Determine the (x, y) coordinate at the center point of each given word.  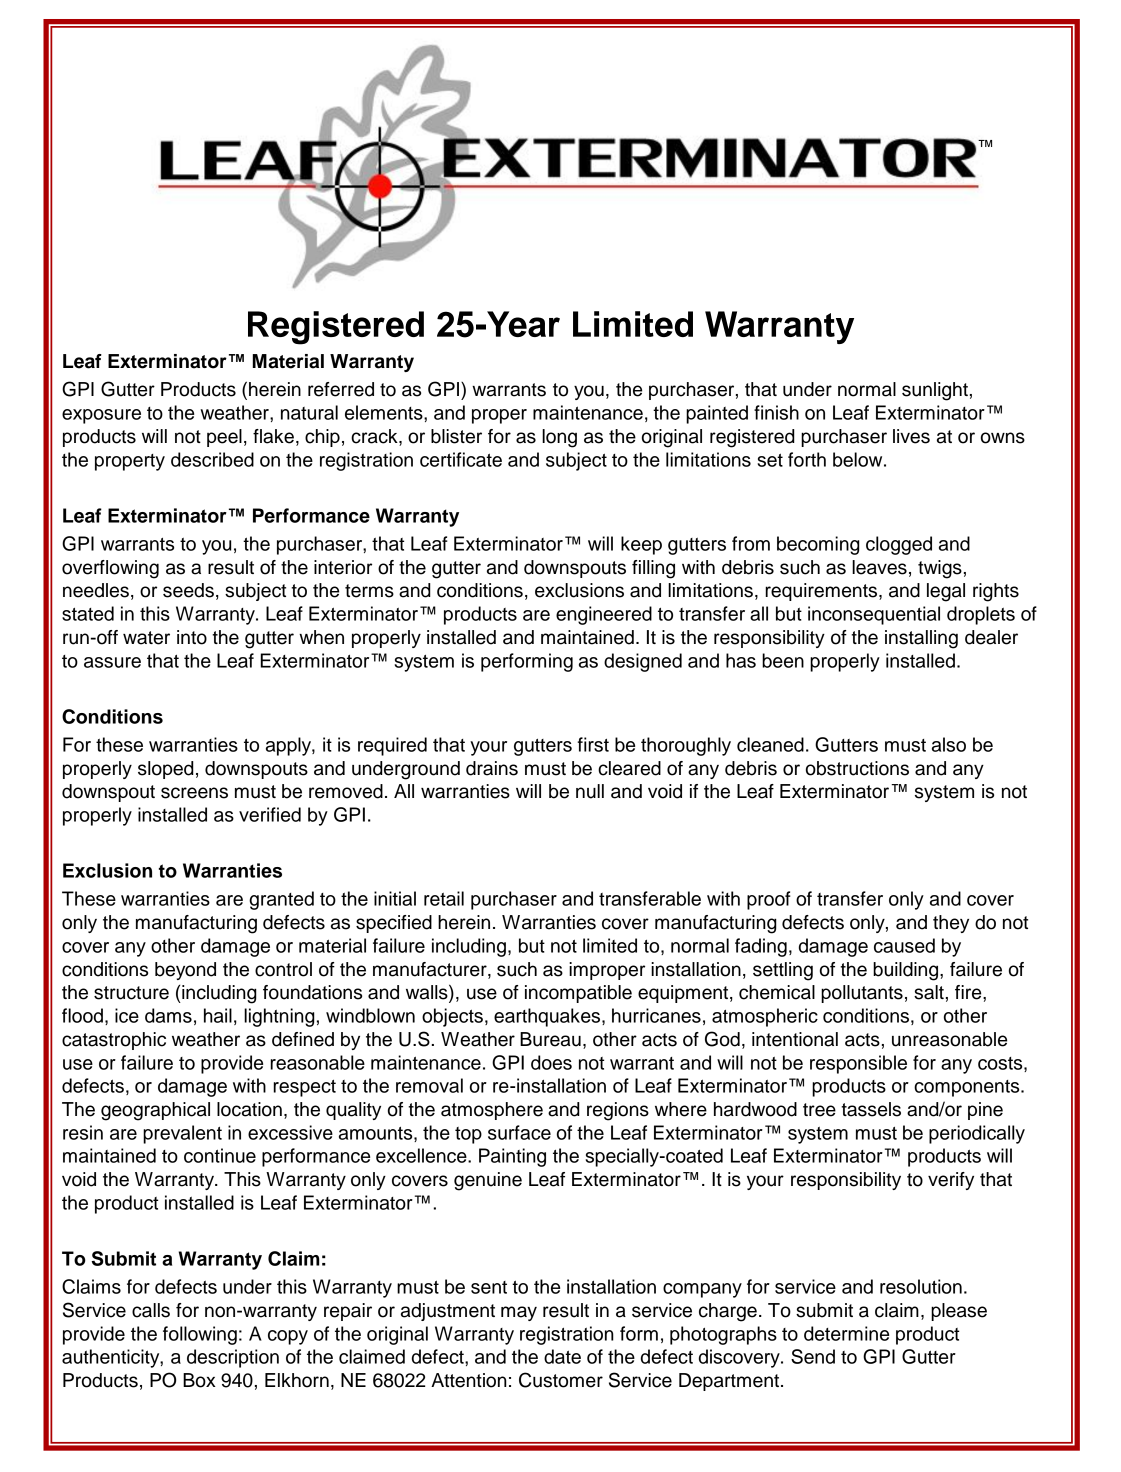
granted (281, 900)
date (562, 1356)
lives (911, 436)
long (559, 438)
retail (444, 898)
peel (224, 438)
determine (846, 1333)
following (200, 1335)
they (951, 924)
